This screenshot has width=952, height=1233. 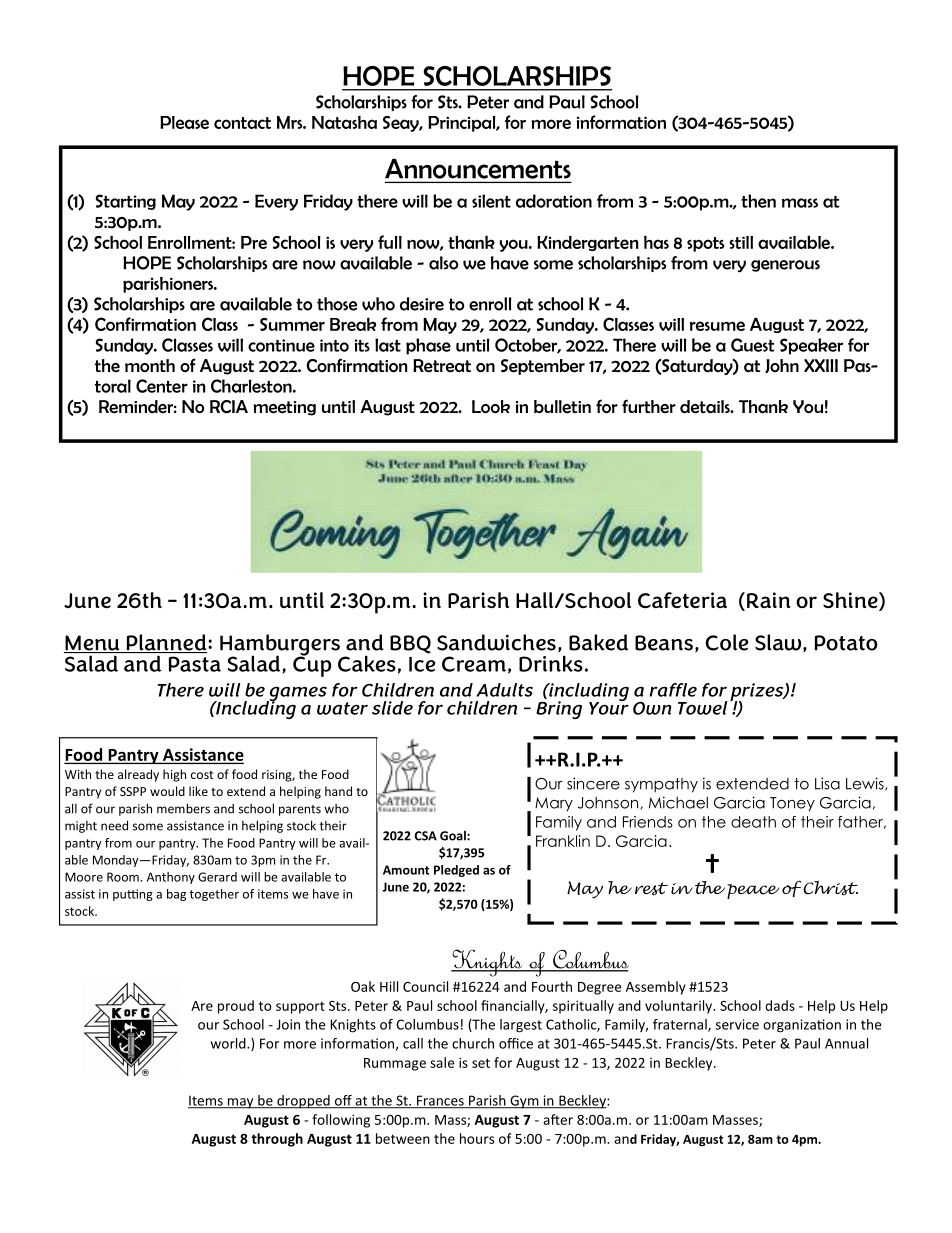 What do you see at coordinates (277, 1140) in the screenshot?
I see `through` at bounding box center [277, 1140].
